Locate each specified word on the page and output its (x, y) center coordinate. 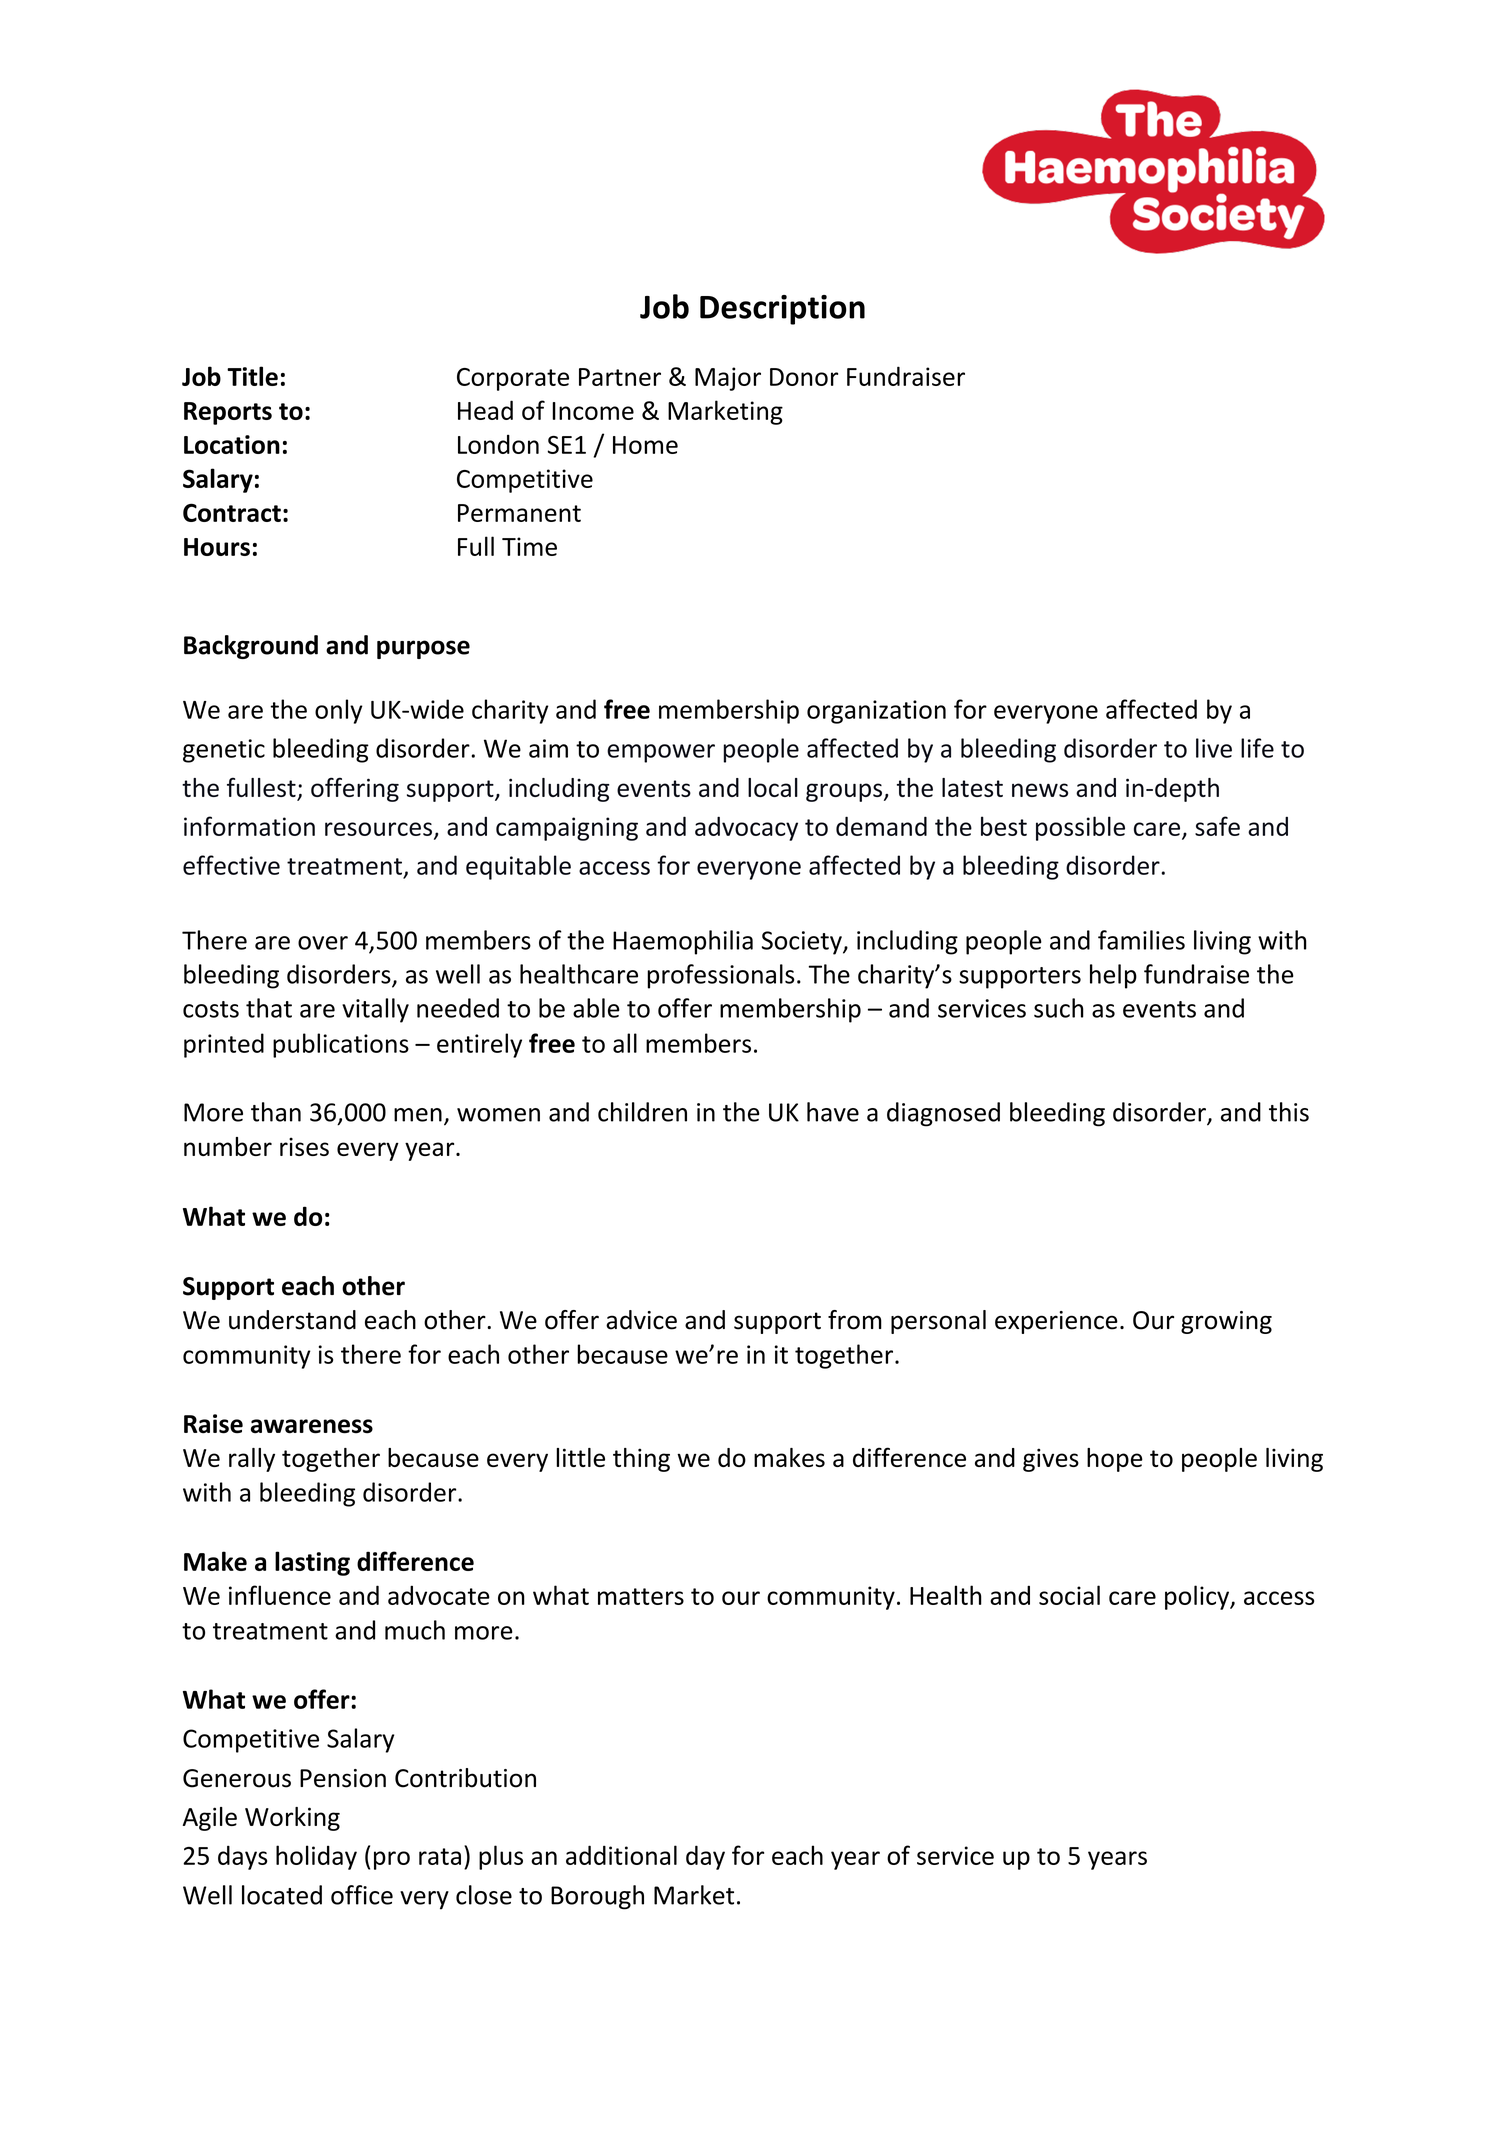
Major (728, 379)
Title (252, 376)
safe (1217, 826)
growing (1226, 1322)
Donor (804, 377)
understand (292, 1320)
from (855, 1320)
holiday (316, 1857)
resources (378, 829)
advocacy (746, 828)
